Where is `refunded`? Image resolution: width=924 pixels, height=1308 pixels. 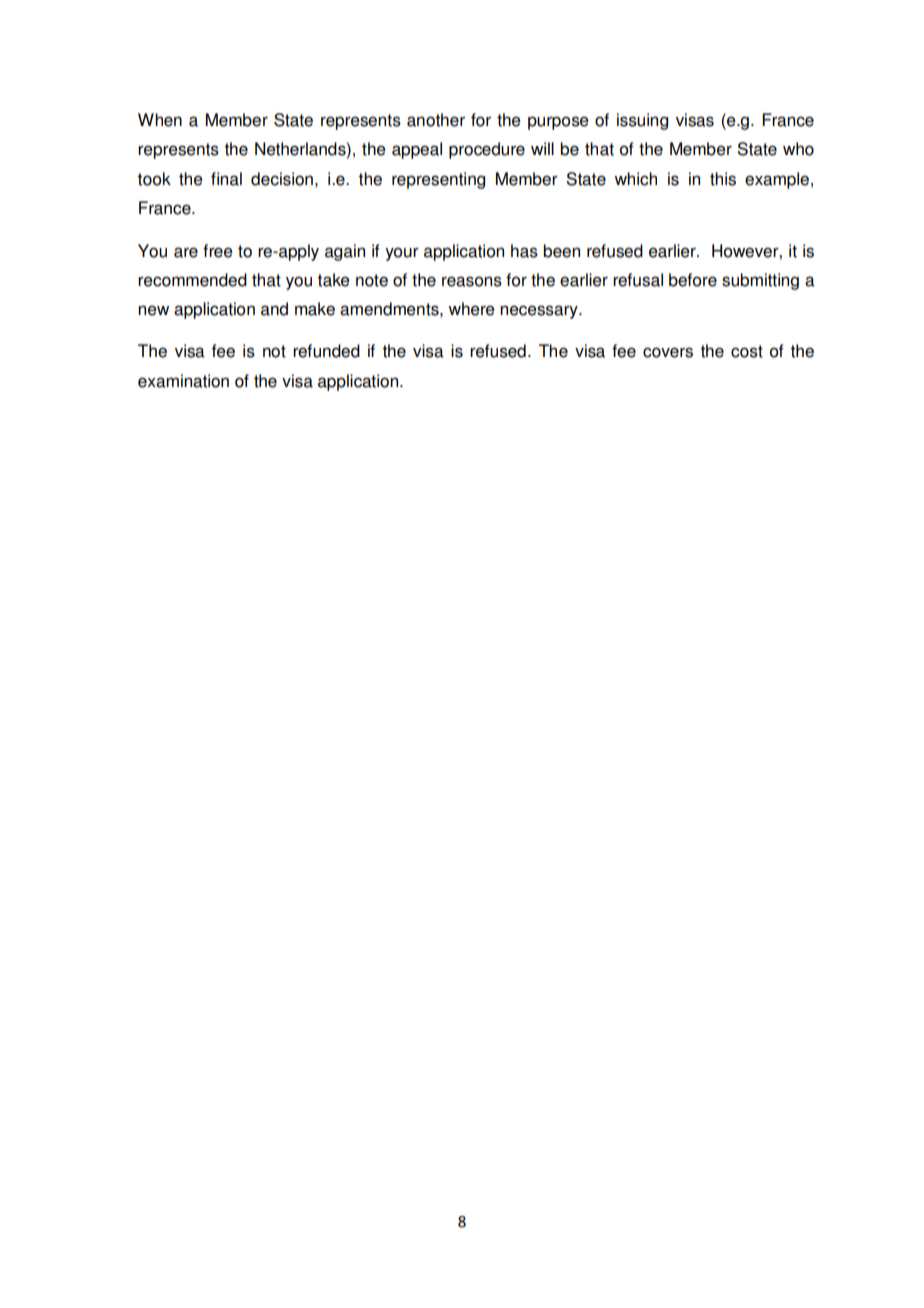 refunded is located at coordinates (326, 351).
